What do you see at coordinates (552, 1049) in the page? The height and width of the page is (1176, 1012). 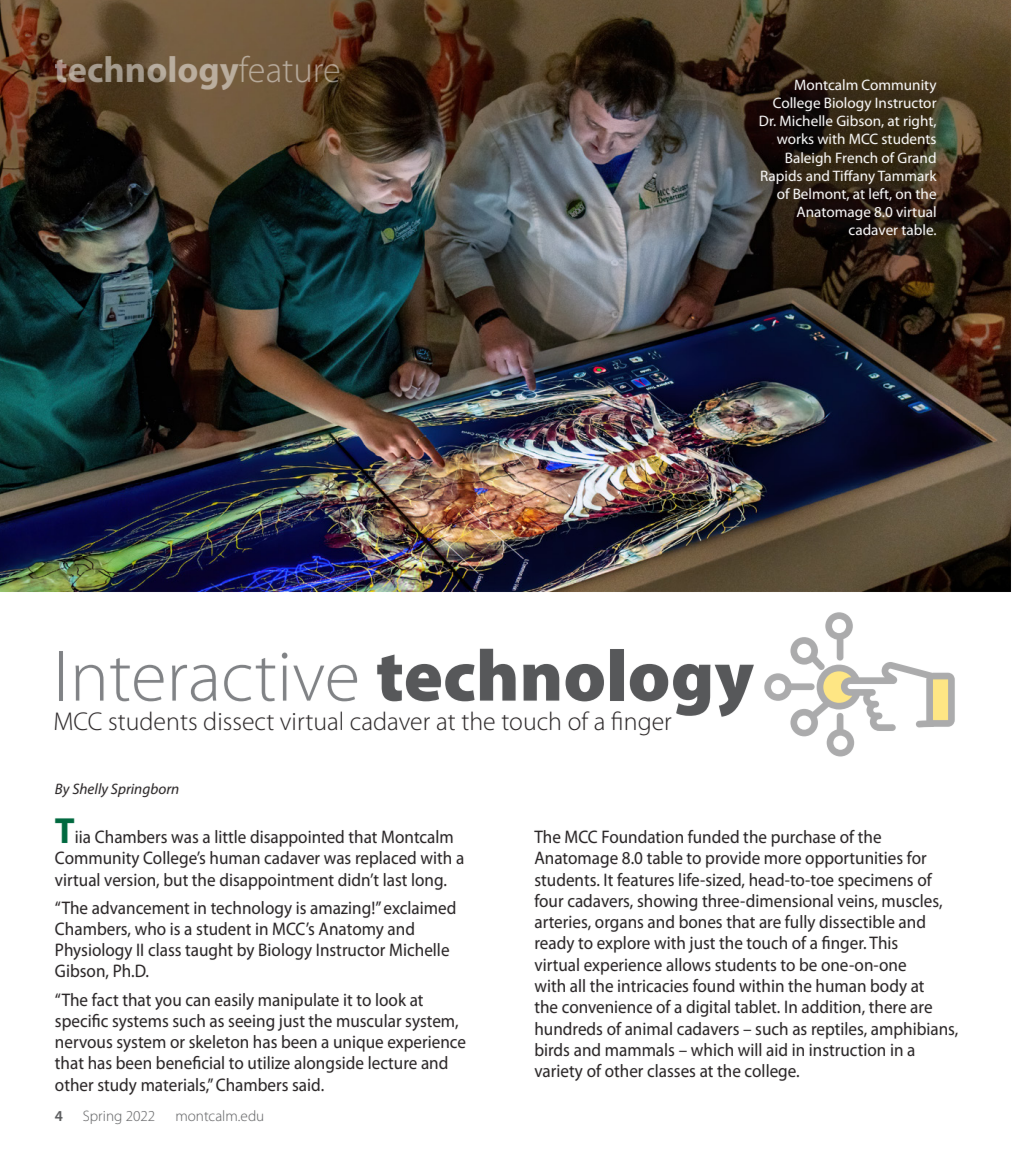 I see `birds` at bounding box center [552, 1049].
